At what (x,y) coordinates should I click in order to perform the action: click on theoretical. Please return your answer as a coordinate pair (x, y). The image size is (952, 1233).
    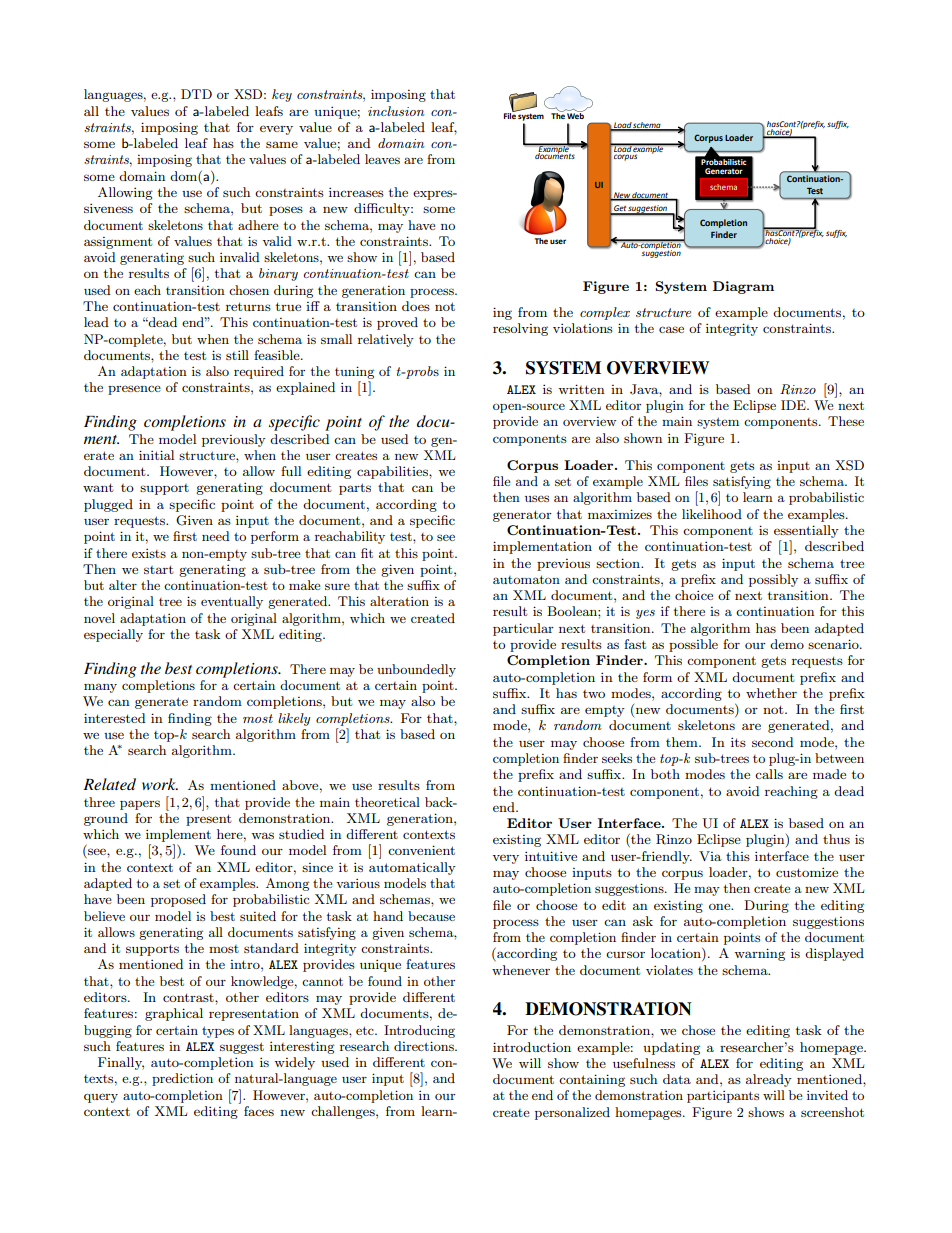
    Looking at the image, I should click on (387, 802).
